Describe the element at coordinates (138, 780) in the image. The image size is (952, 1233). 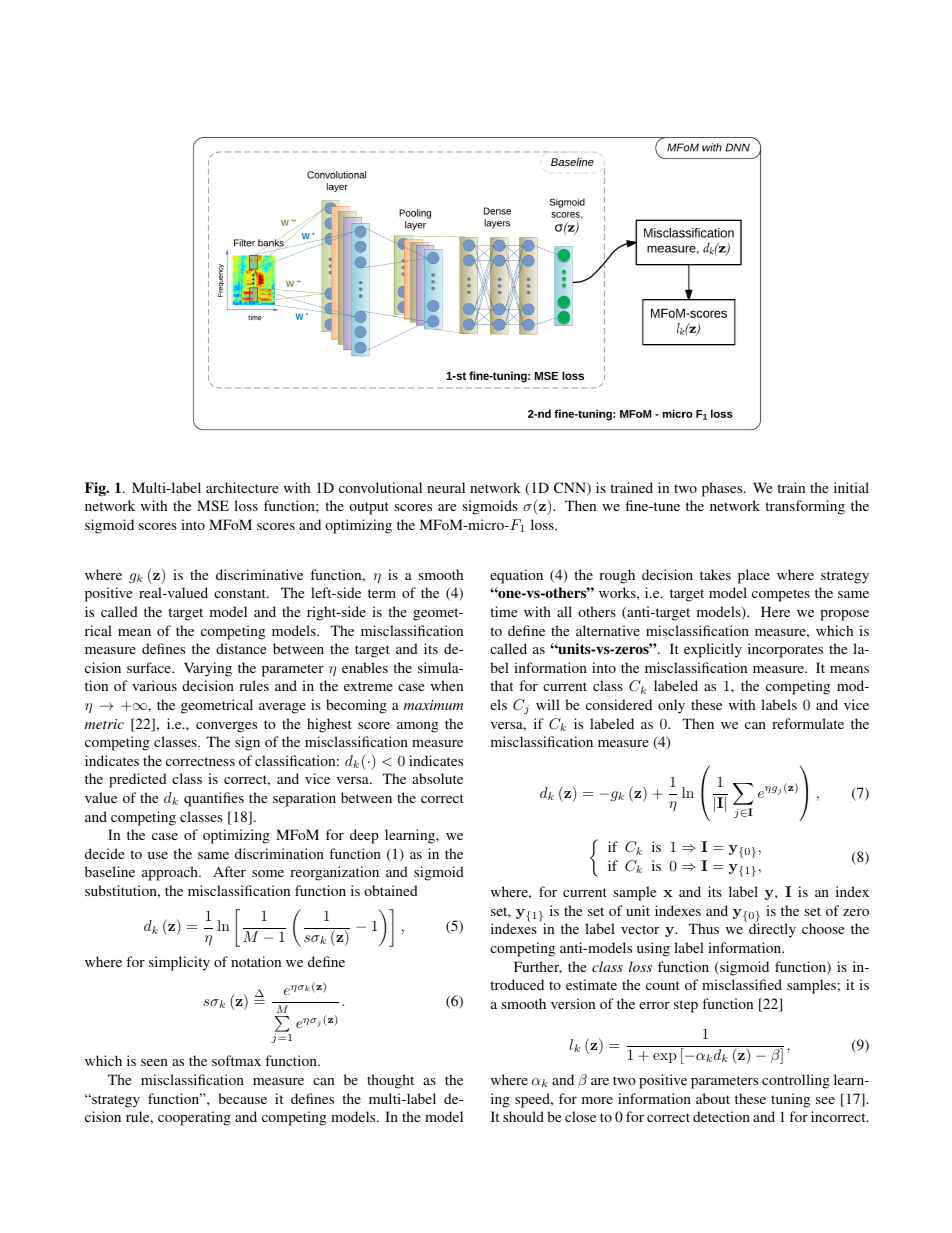
I see `predicted` at that location.
